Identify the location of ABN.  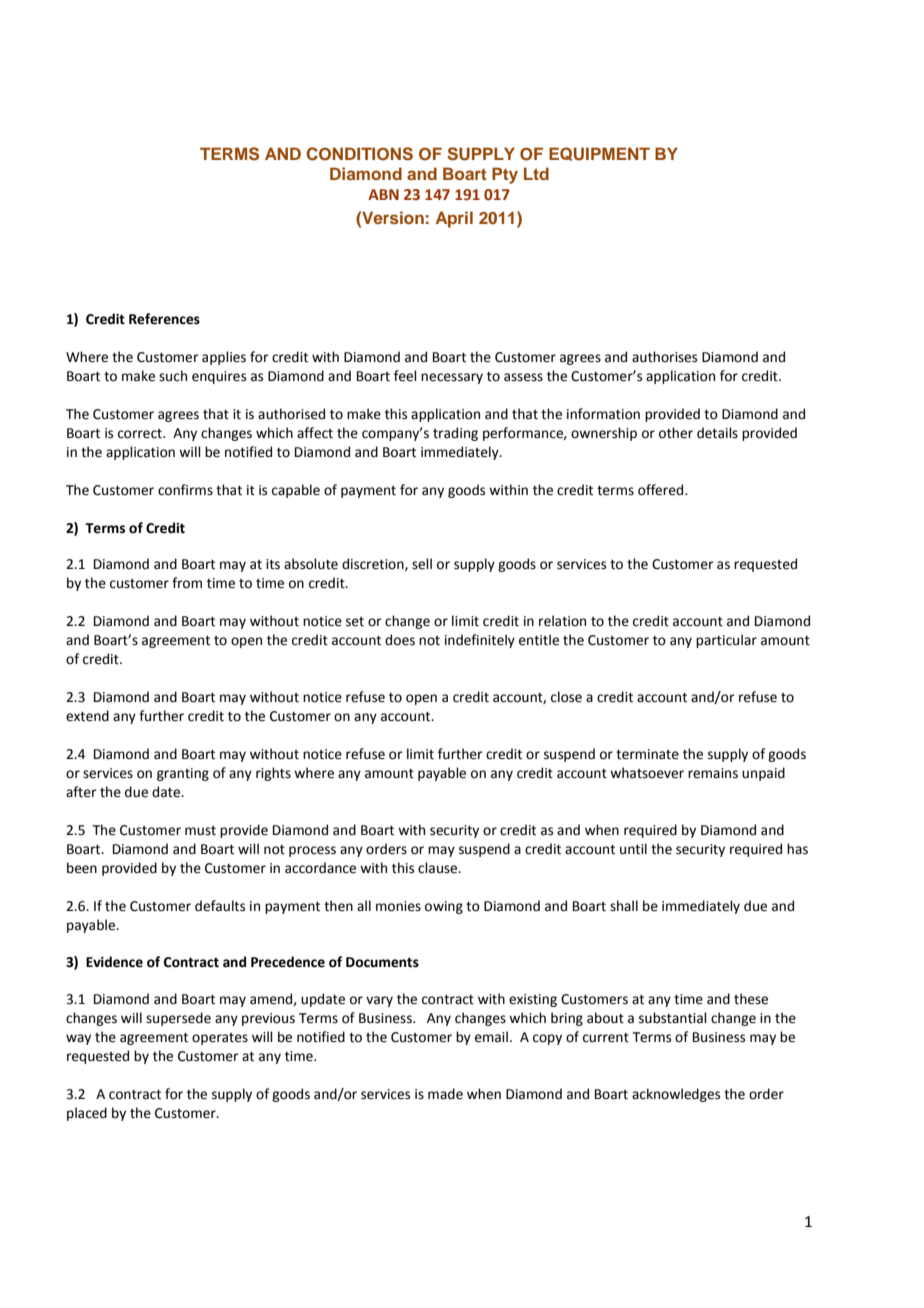
(383, 194).
